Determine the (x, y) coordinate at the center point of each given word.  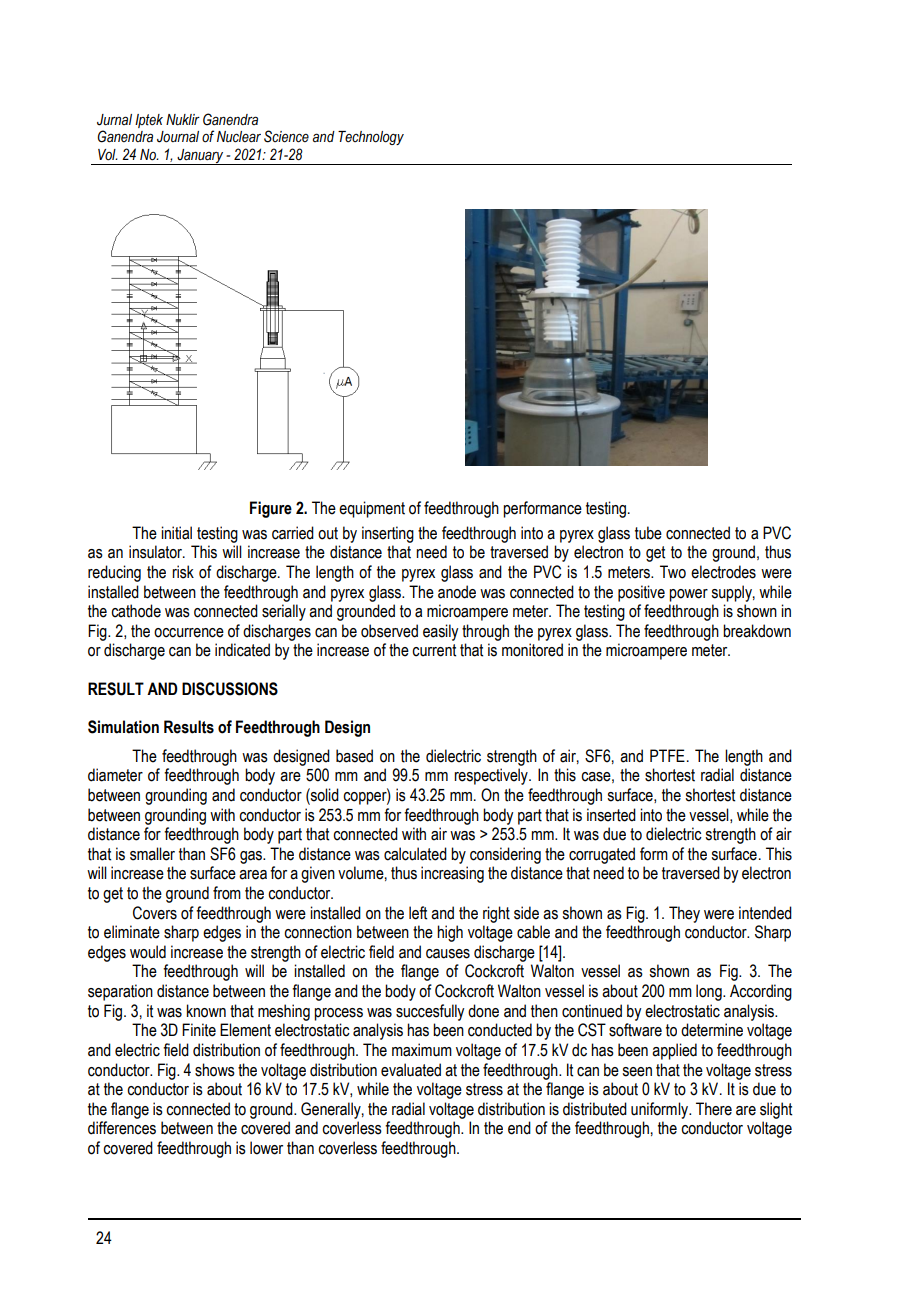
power (688, 595)
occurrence (189, 633)
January (200, 157)
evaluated (411, 1070)
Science (286, 136)
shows (215, 1070)
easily (440, 632)
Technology (371, 138)
